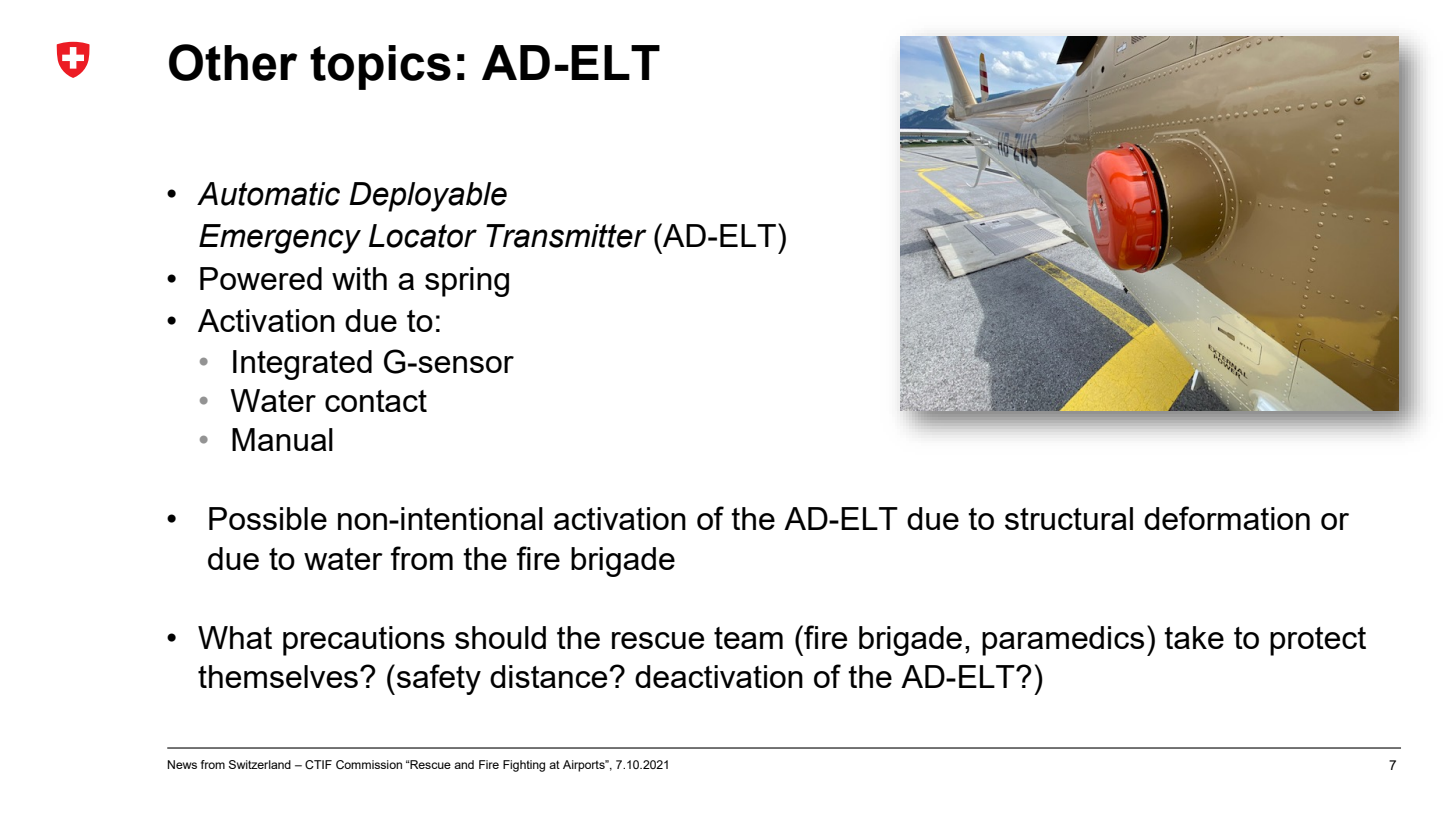 This image has height=819, width=1456. What do you see at coordinates (1194, 637) in the image?
I see `take` at bounding box center [1194, 637].
